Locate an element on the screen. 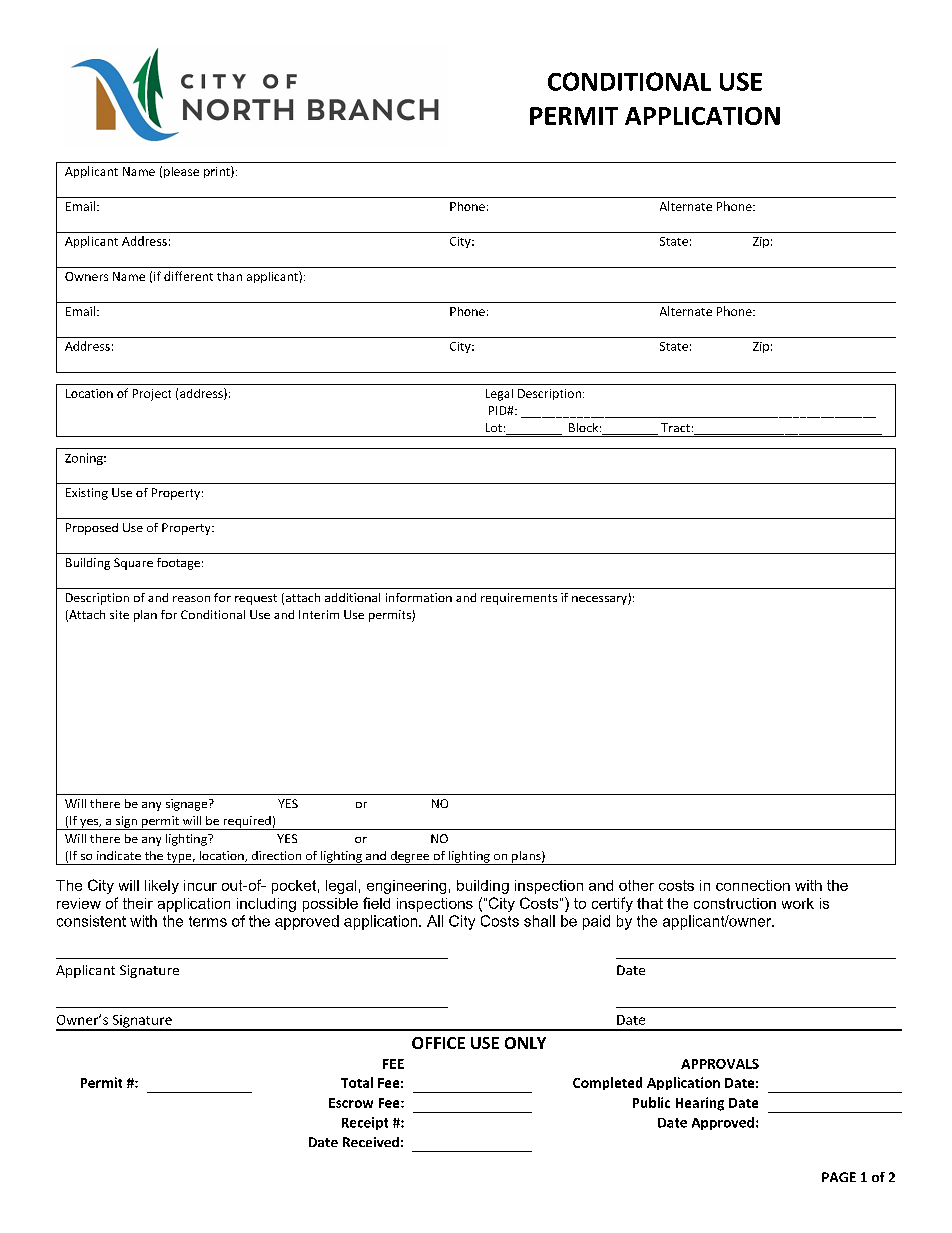  information is located at coordinates (419, 597).
